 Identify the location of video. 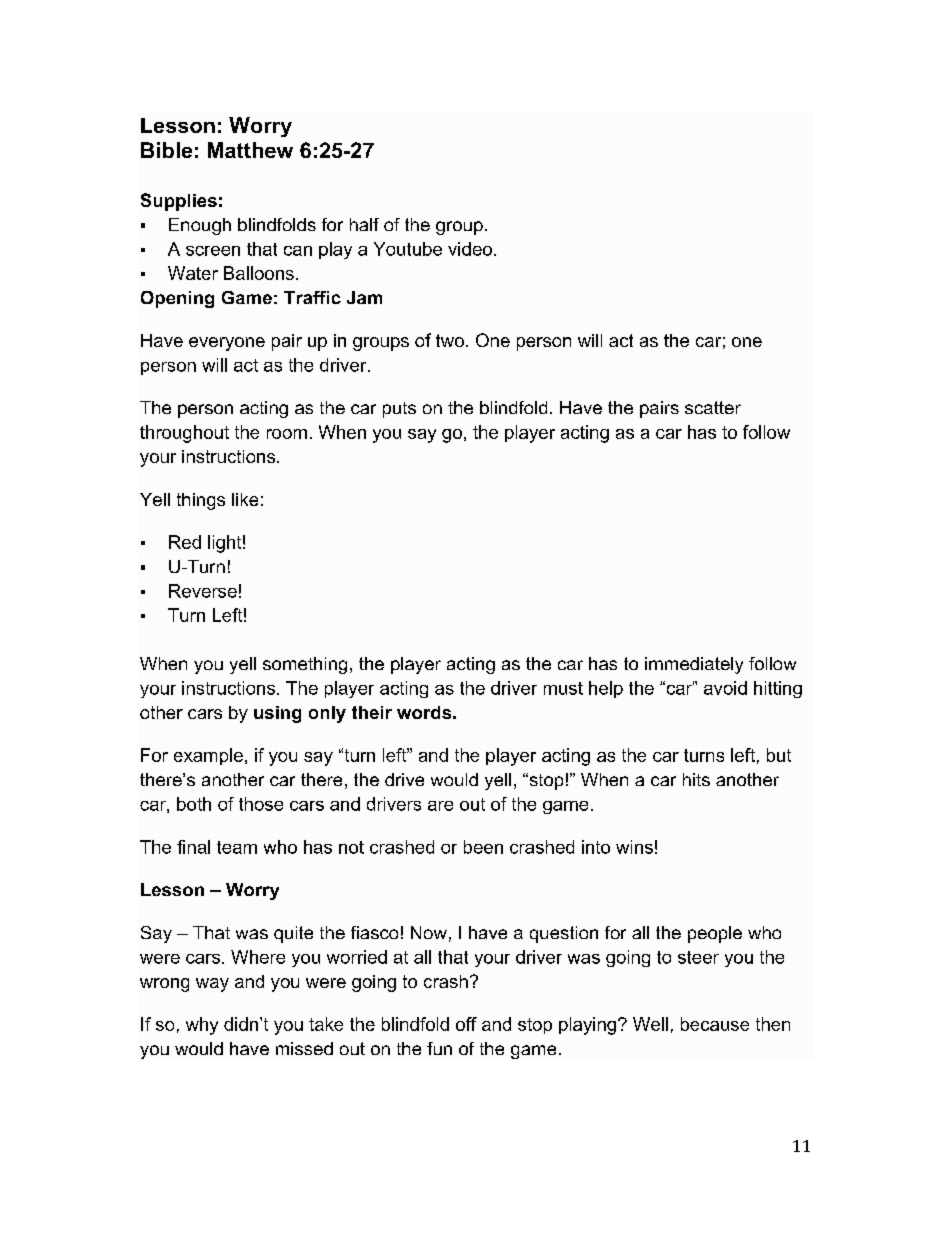
(470, 249).
